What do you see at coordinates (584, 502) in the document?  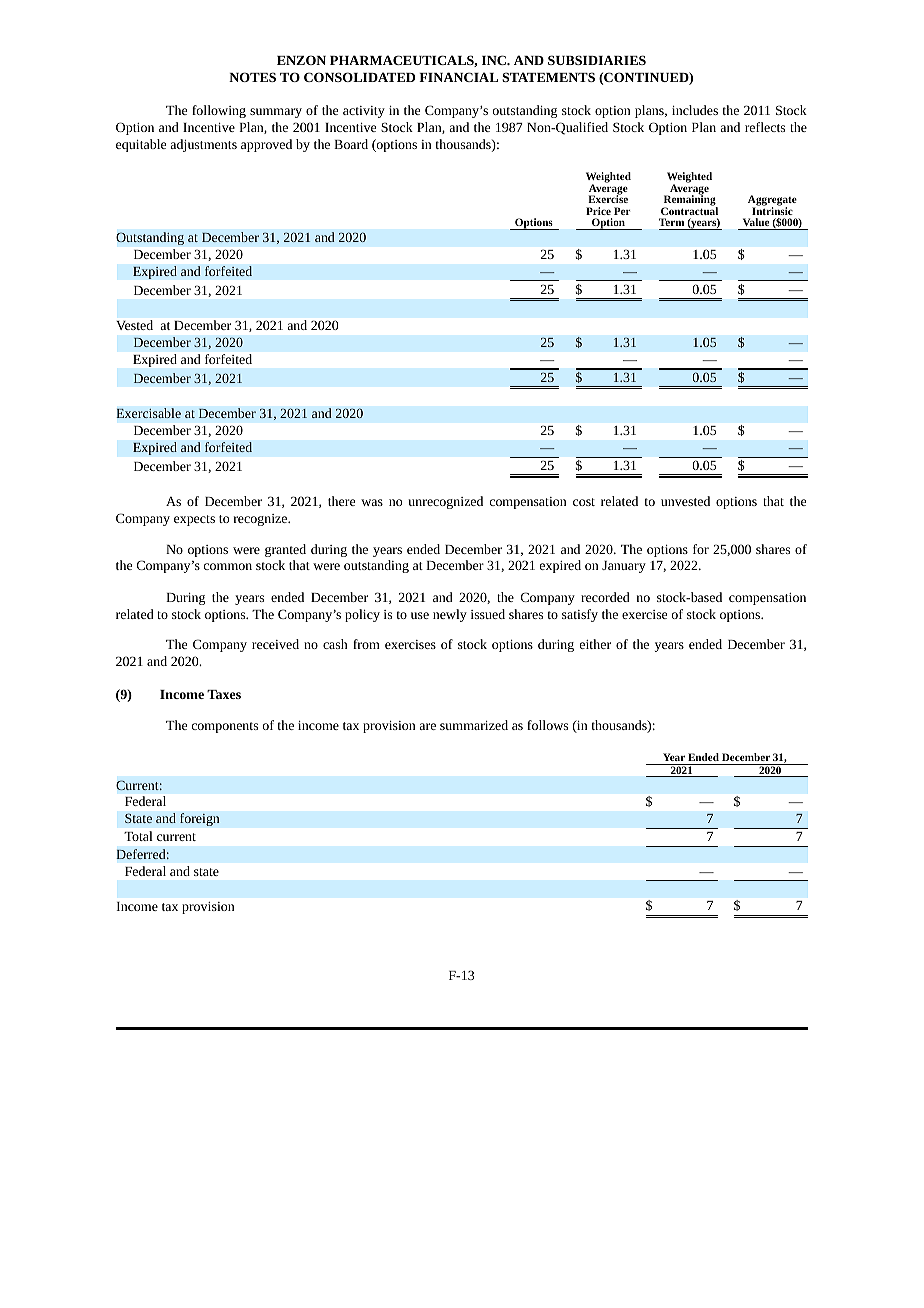 I see `cost` at bounding box center [584, 502].
